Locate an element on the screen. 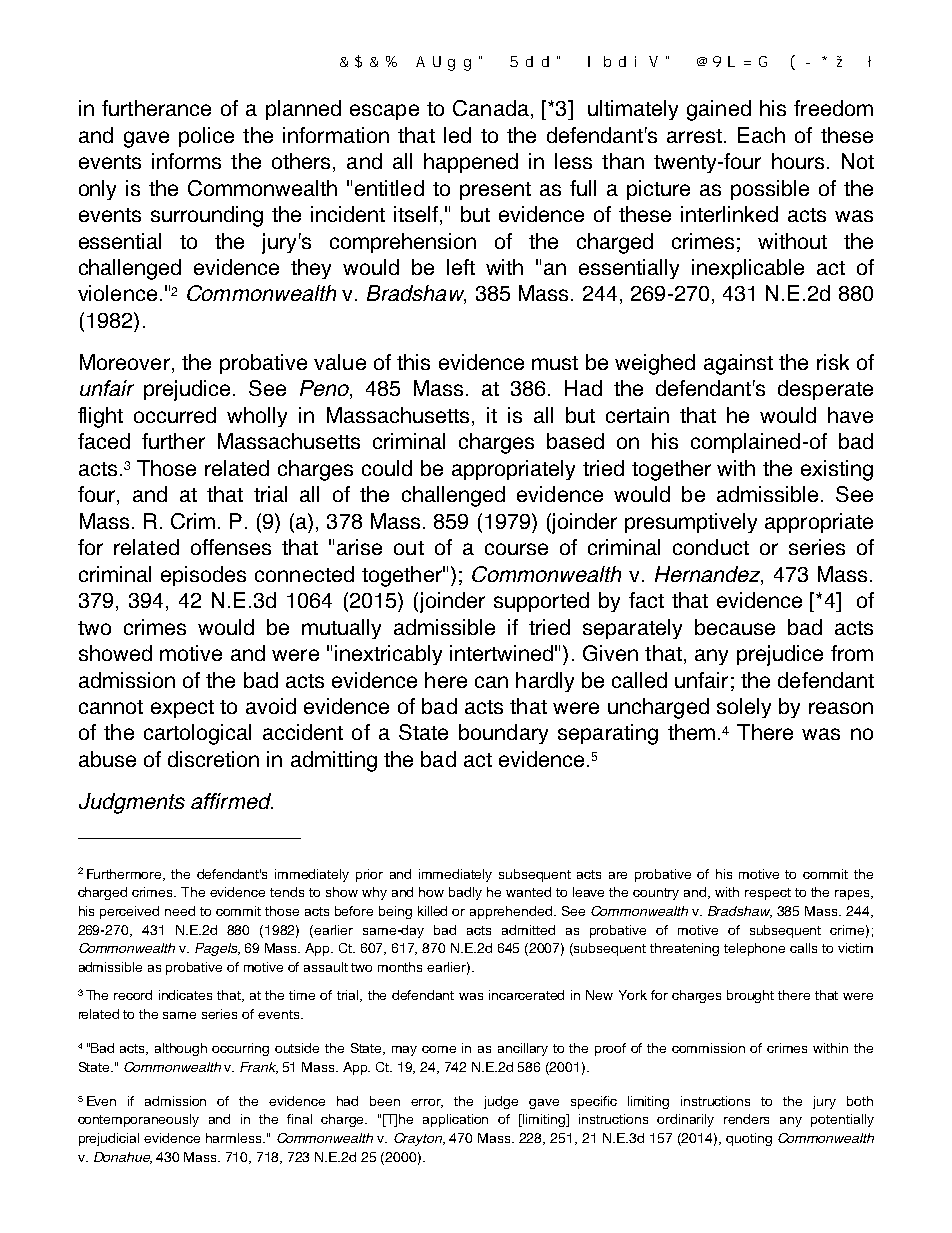  application is located at coordinates (455, 1120).
